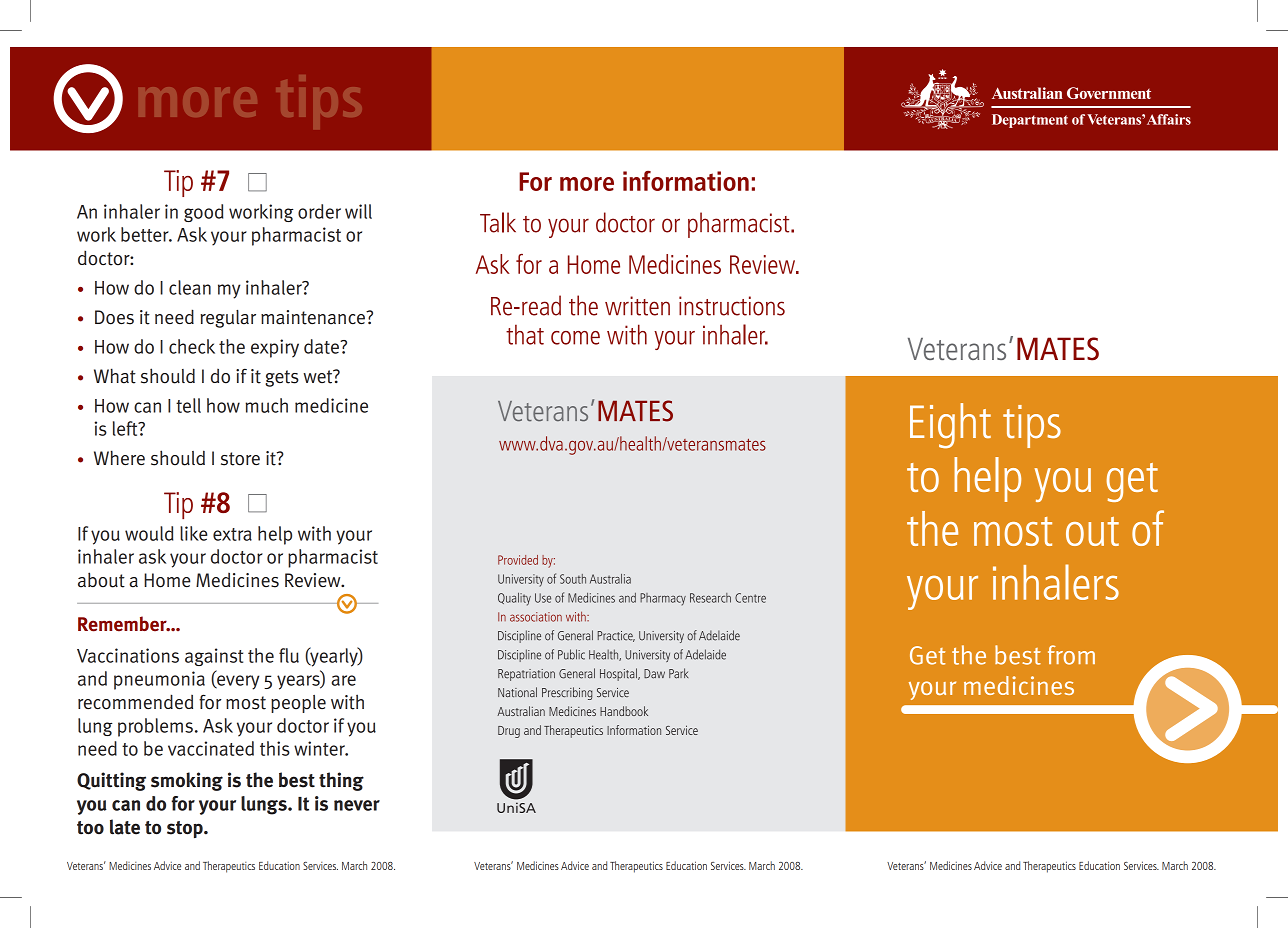 The width and height of the screenshot is (1288, 928). Describe the element at coordinates (289, 655) in the screenshot. I see `flu` at that location.
